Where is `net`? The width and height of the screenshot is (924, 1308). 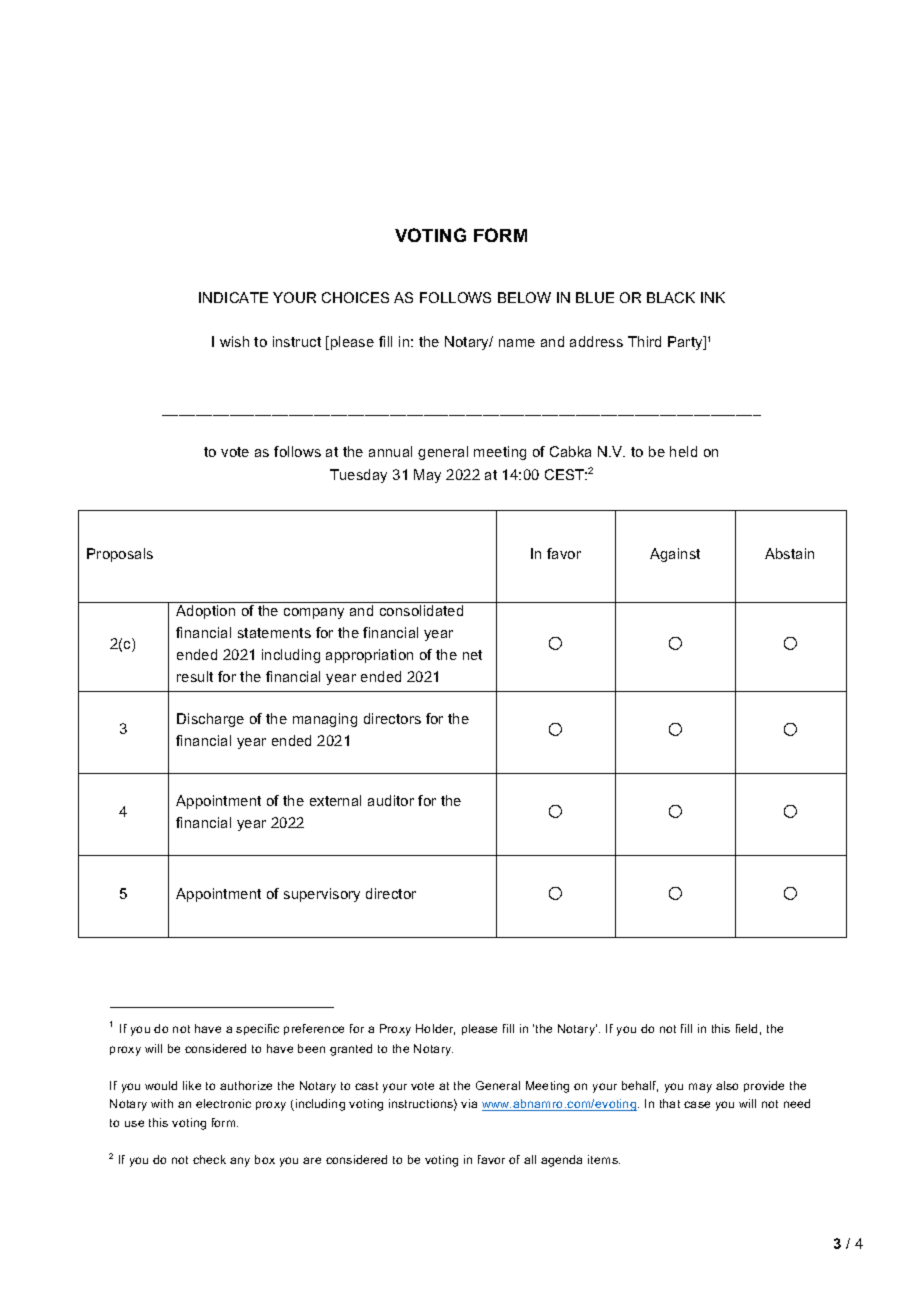 net is located at coordinates (472, 655).
